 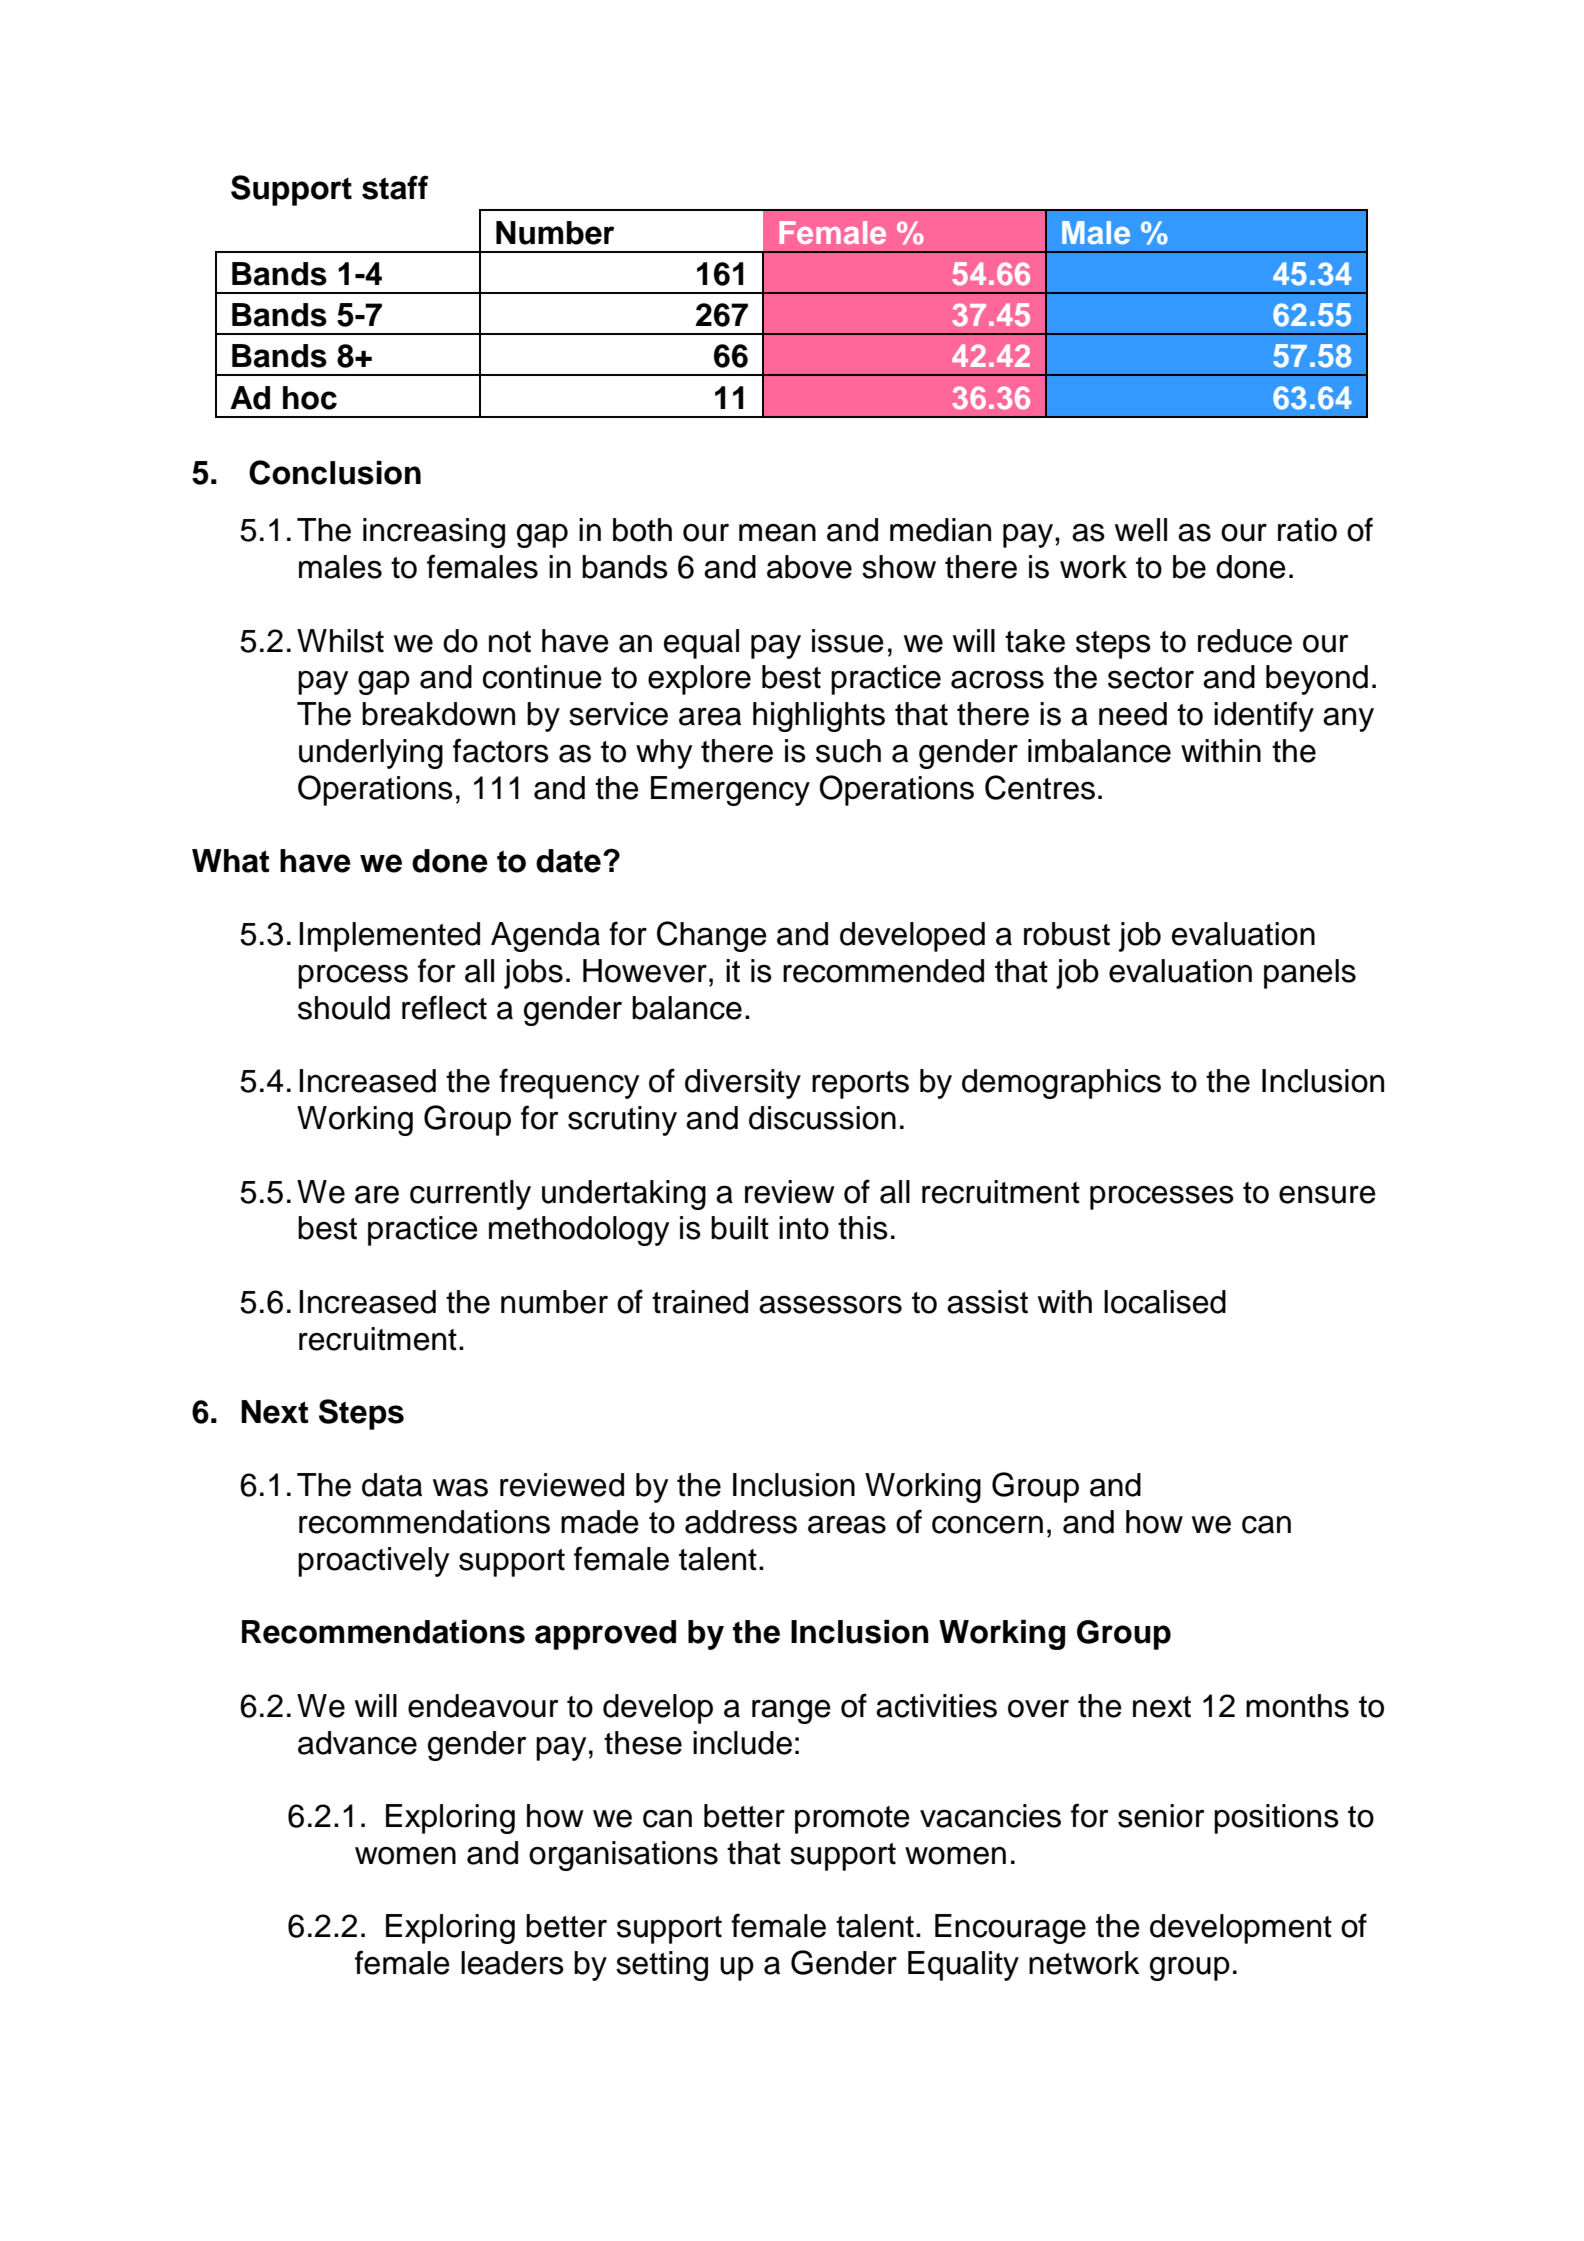 I want to click on underlying, so click(x=371, y=754).
